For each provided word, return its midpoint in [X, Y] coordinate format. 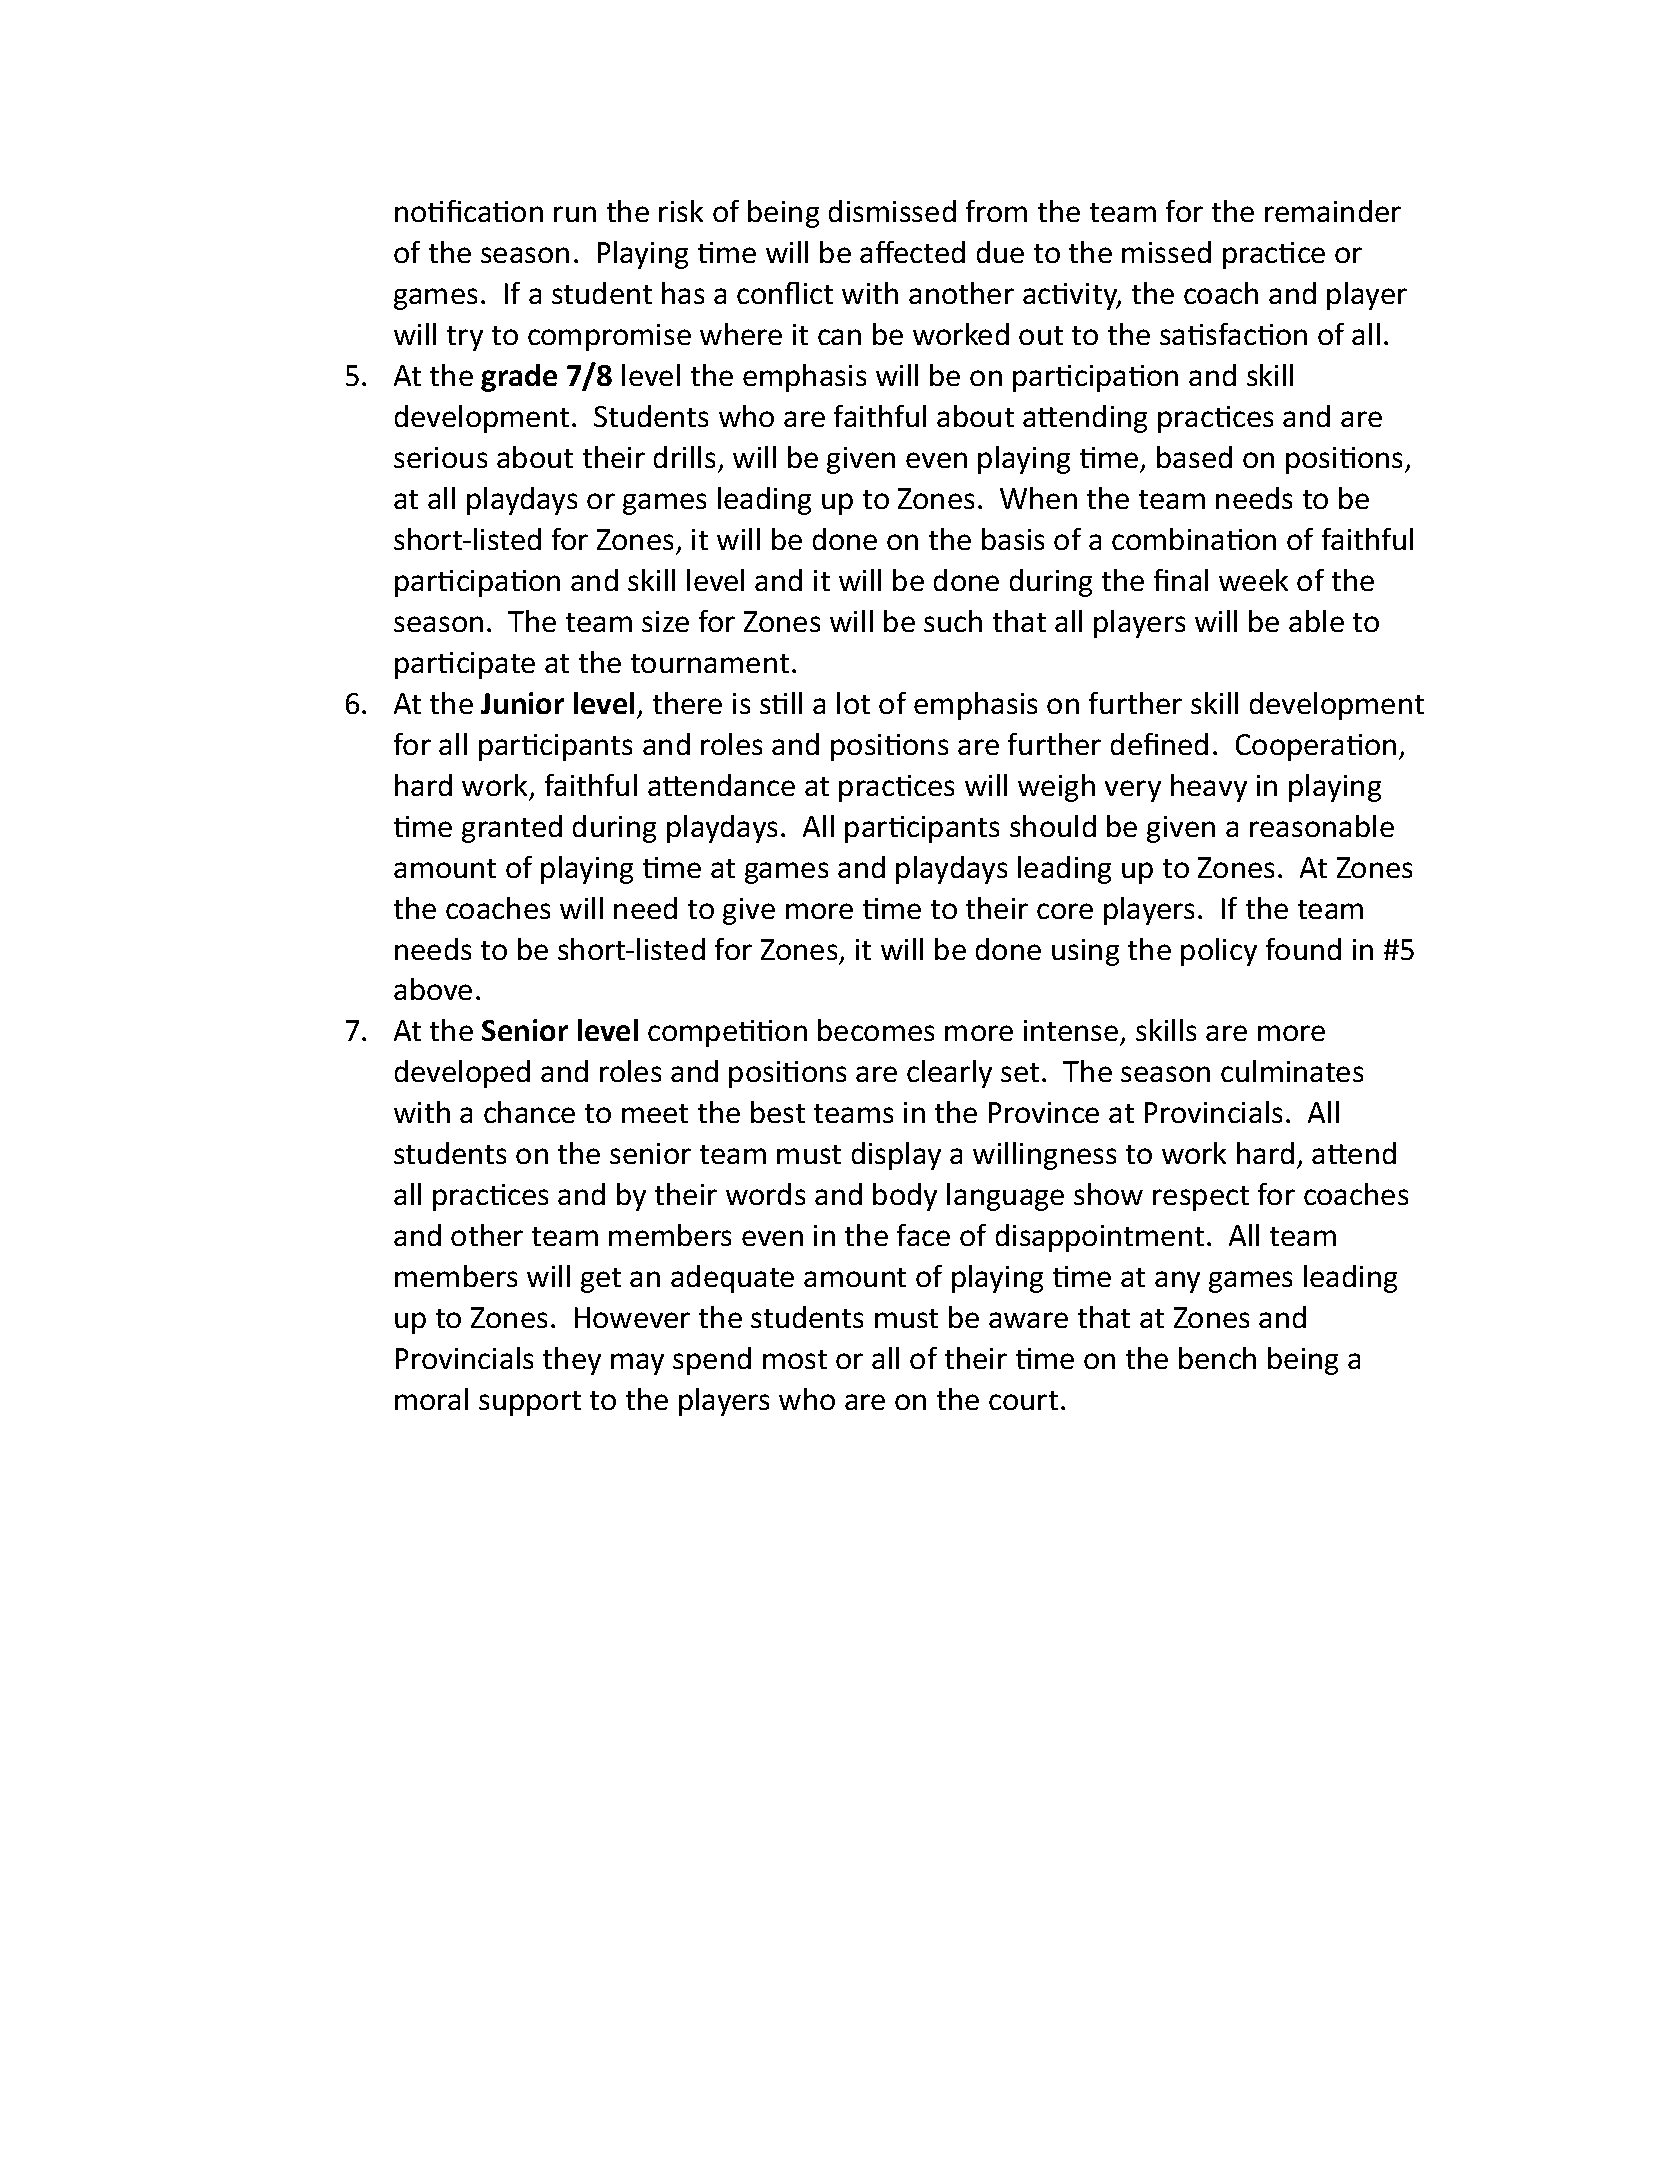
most [795, 1359]
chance [529, 1112]
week [1253, 580]
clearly [949, 1074]
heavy [1209, 788]
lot [853, 703]
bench [1217, 1358]
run [575, 214]
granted [512, 829]
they [572, 1361]
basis [1013, 539]
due [1000, 252]
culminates [1292, 1071]
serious [440, 457]
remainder [1333, 211]
